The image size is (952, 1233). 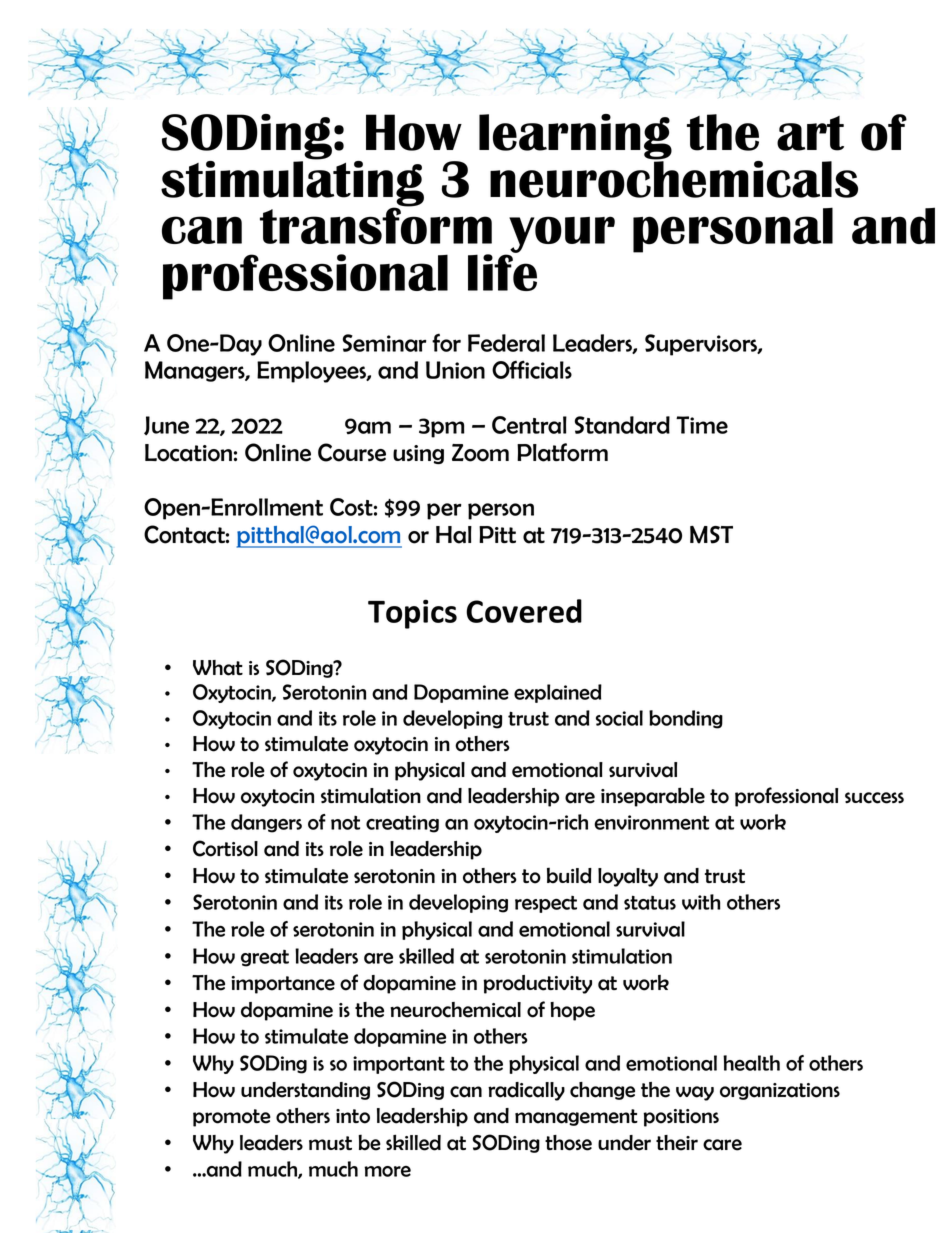 I want to click on Covered, so click(x=524, y=611).
